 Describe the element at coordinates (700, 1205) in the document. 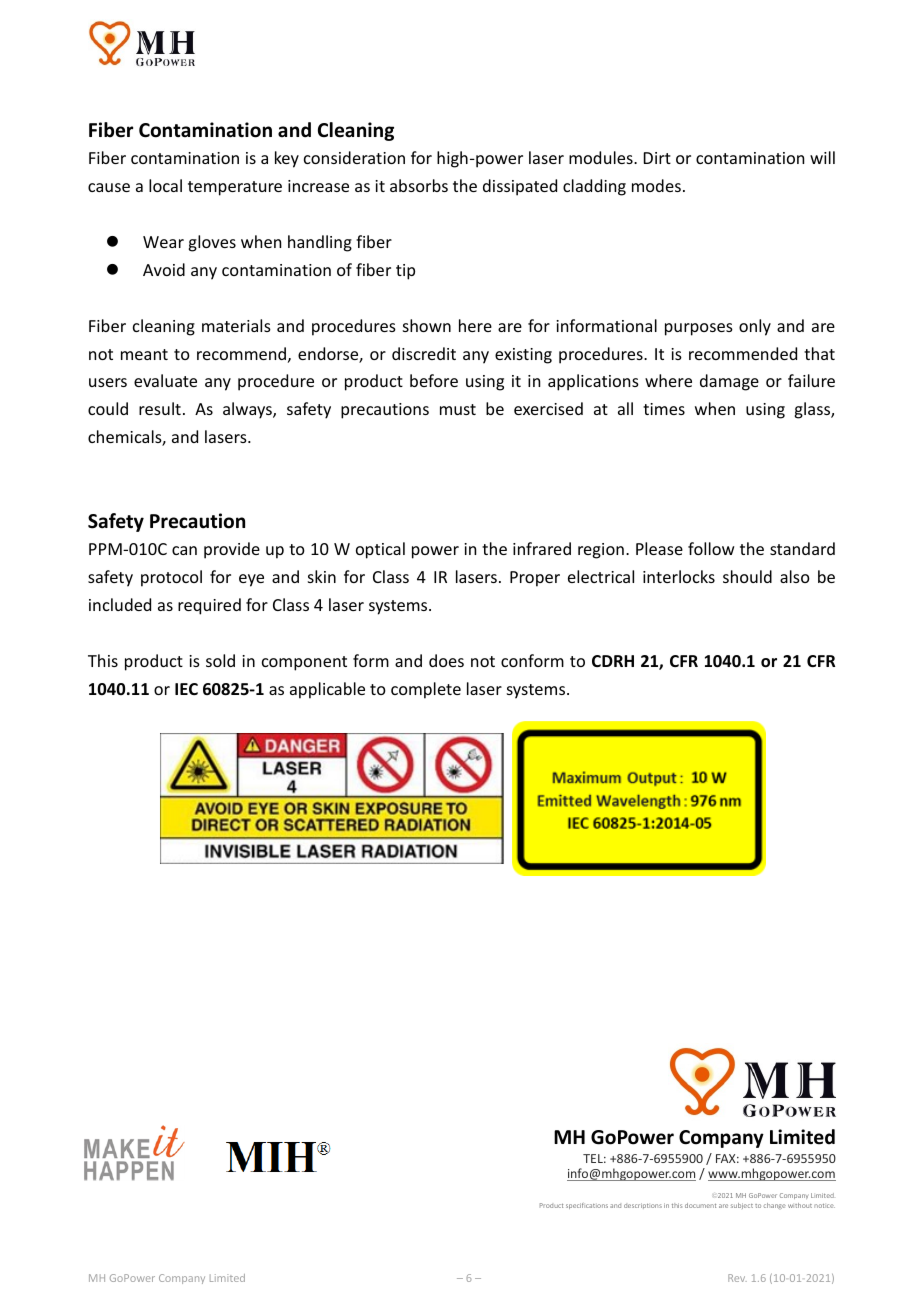

I see `document` at that location.
